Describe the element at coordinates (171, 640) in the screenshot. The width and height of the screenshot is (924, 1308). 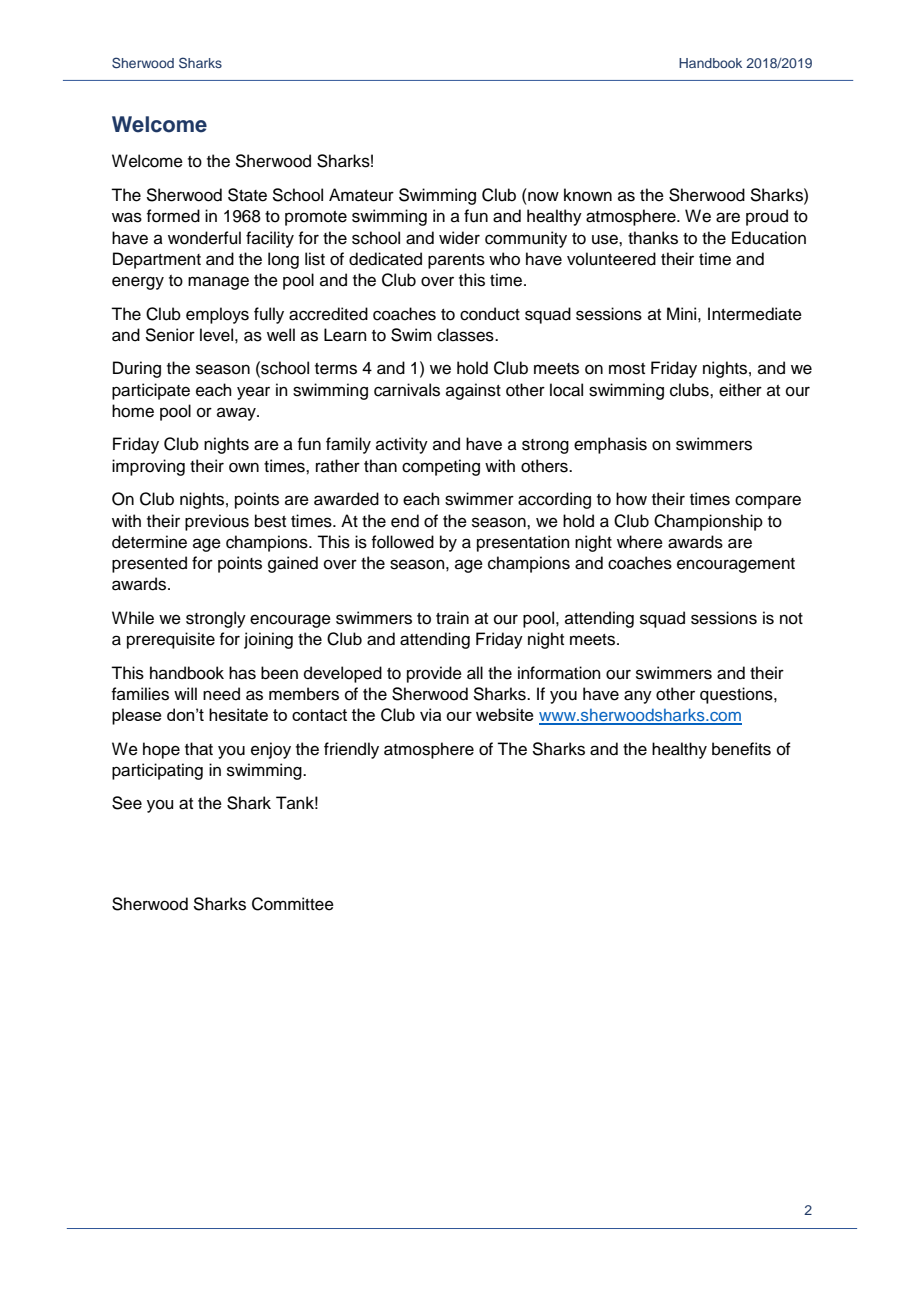
I see `prerequisite` at that location.
